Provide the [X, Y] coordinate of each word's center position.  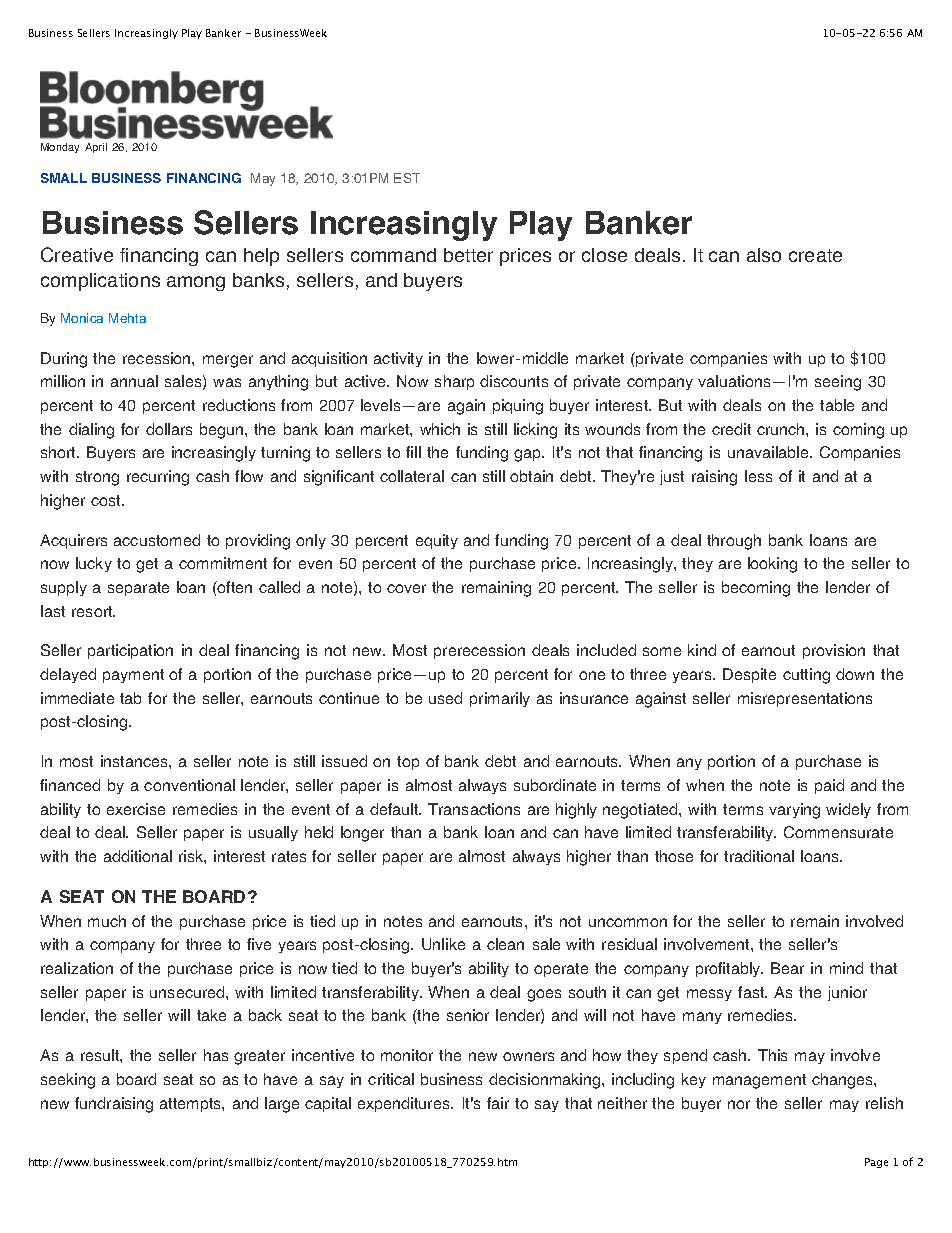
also [764, 255]
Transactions [474, 809]
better [468, 255]
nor [739, 1104]
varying [794, 811]
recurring [158, 478]
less [758, 476]
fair [498, 1103]
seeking [68, 1081]
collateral [412, 476]
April [96, 148]
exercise [136, 809]
